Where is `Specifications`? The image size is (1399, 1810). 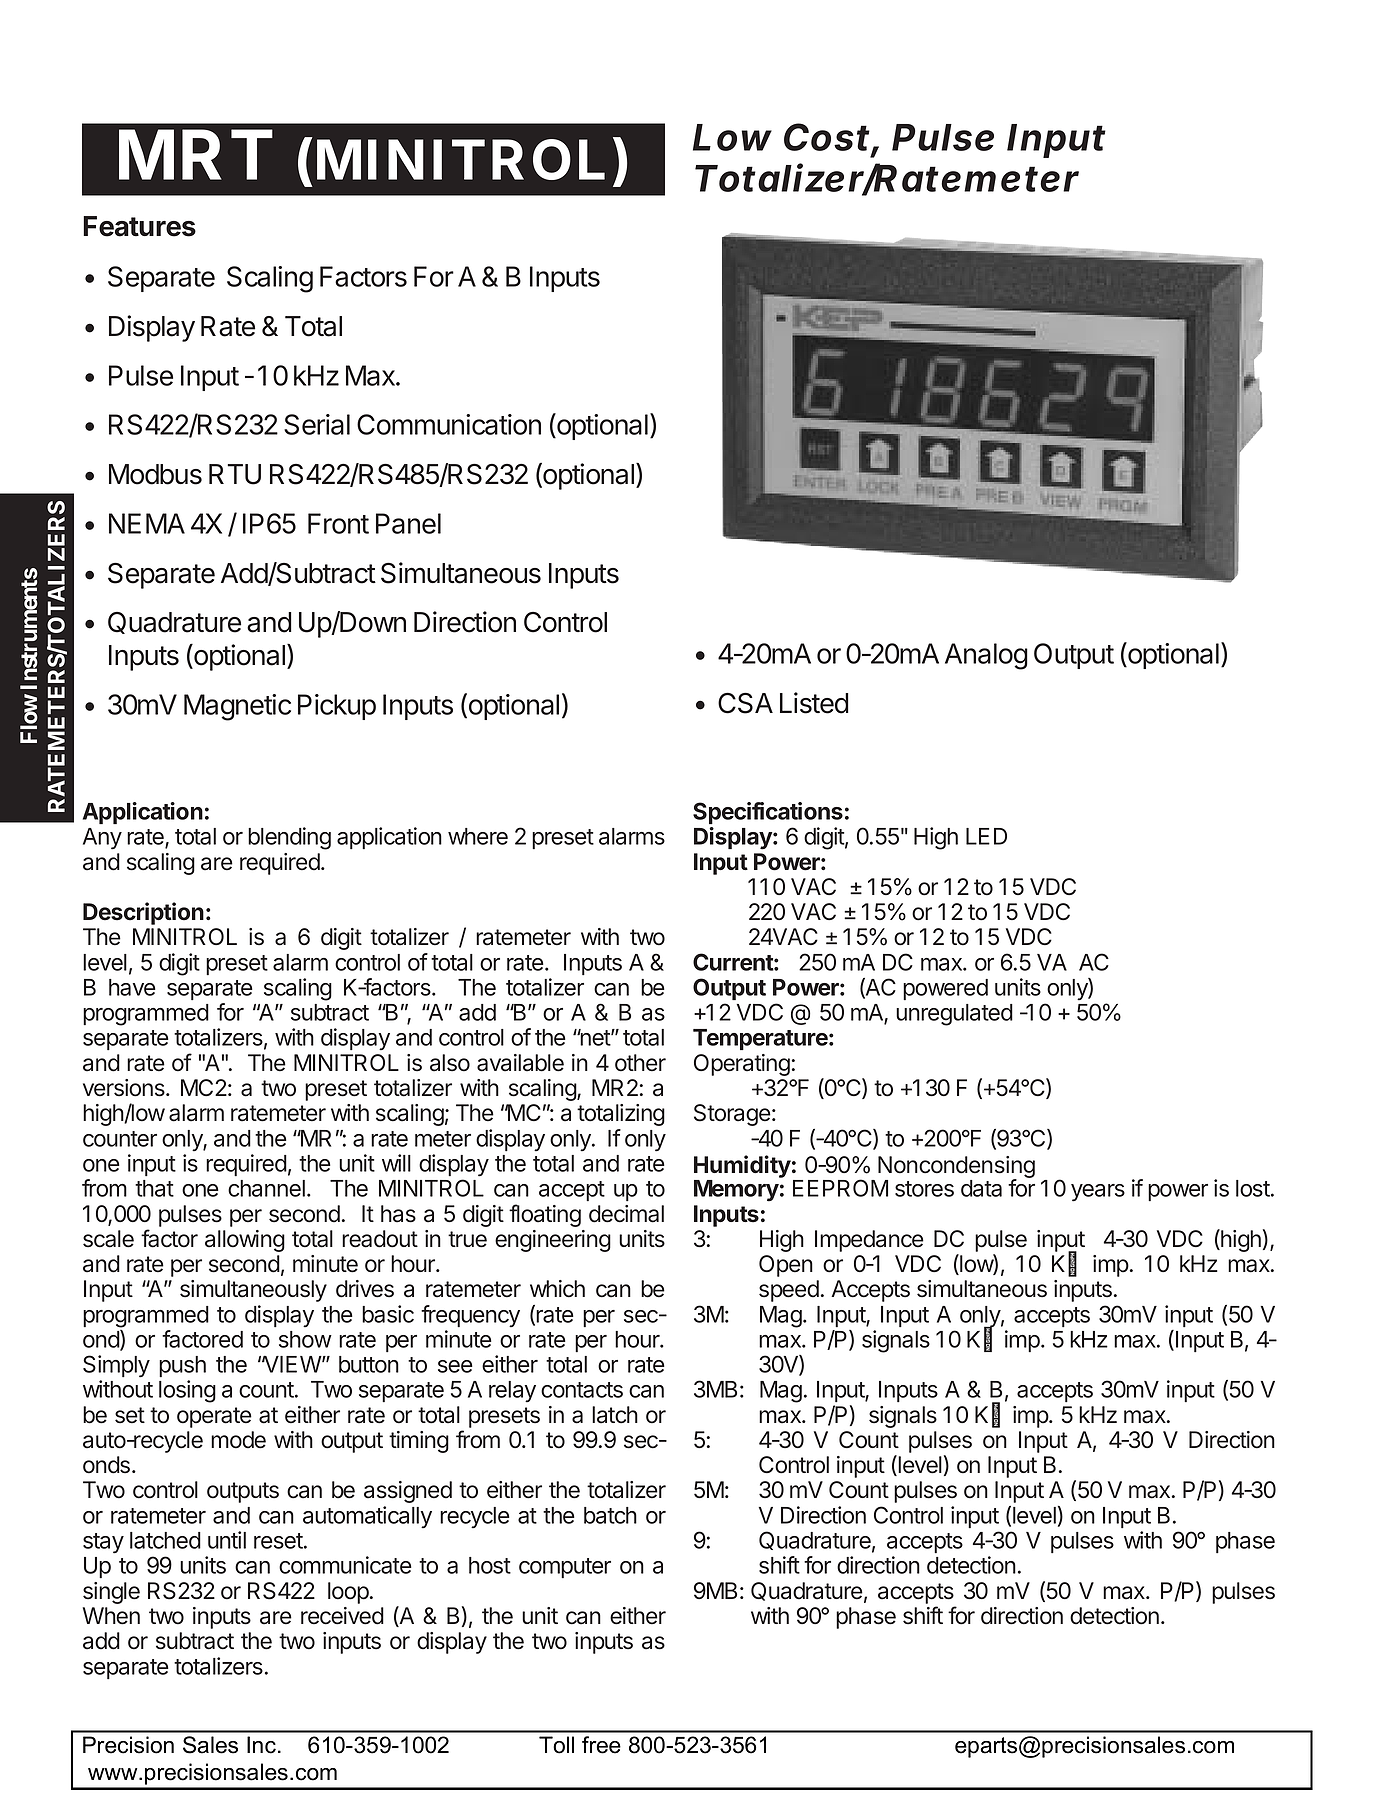 Specifications is located at coordinates (768, 813).
